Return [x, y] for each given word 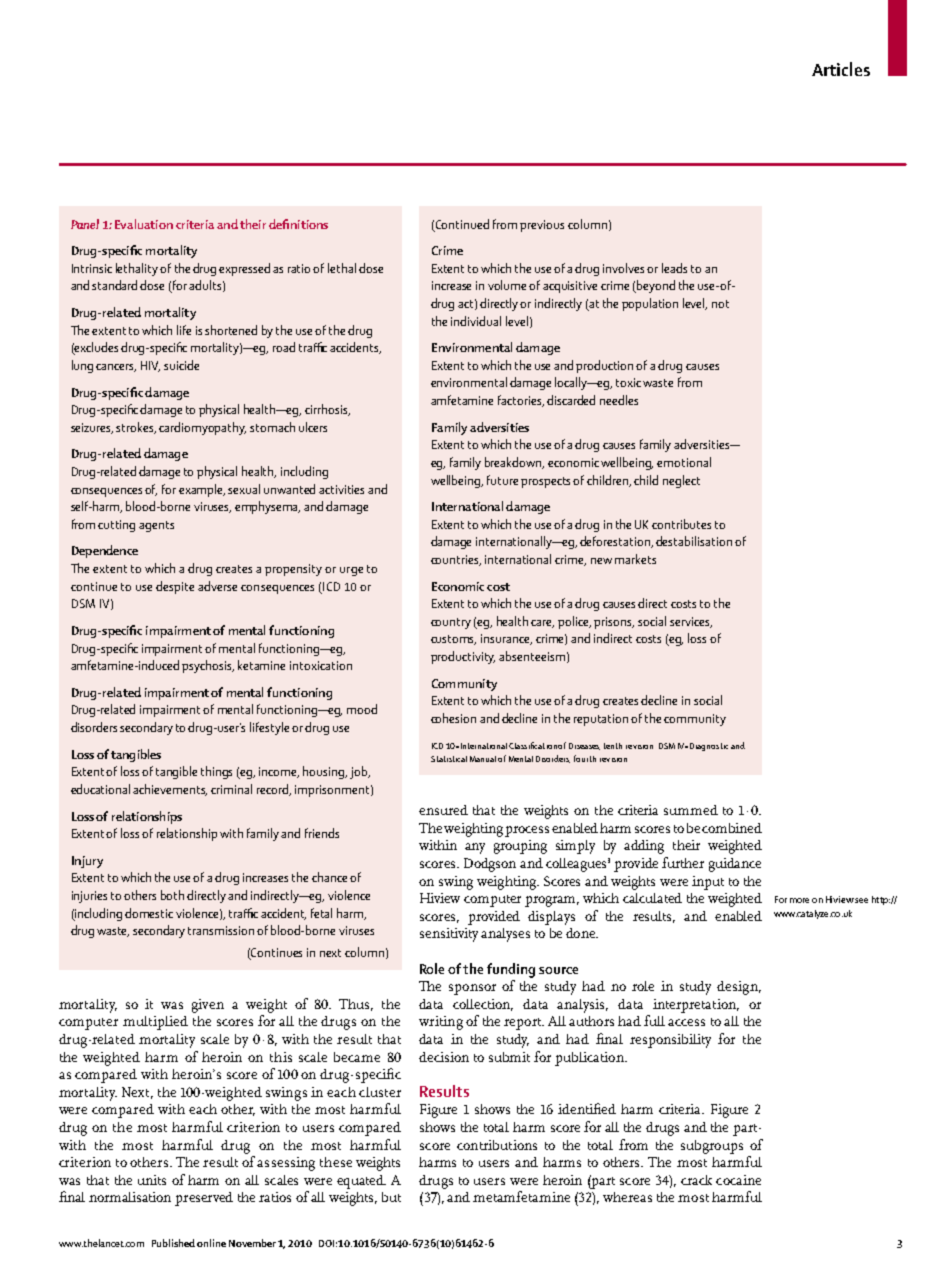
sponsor [472, 989]
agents [156, 526]
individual [476, 321]
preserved [204, 1199]
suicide [181, 365]
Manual [483, 759]
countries [456, 560]
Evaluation [144, 224]
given [208, 1006]
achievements [170, 790]
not [720, 304]
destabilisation [694, 541]
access [686, 1022]
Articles [841, 69]
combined [732, 828]
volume [509, 285]
